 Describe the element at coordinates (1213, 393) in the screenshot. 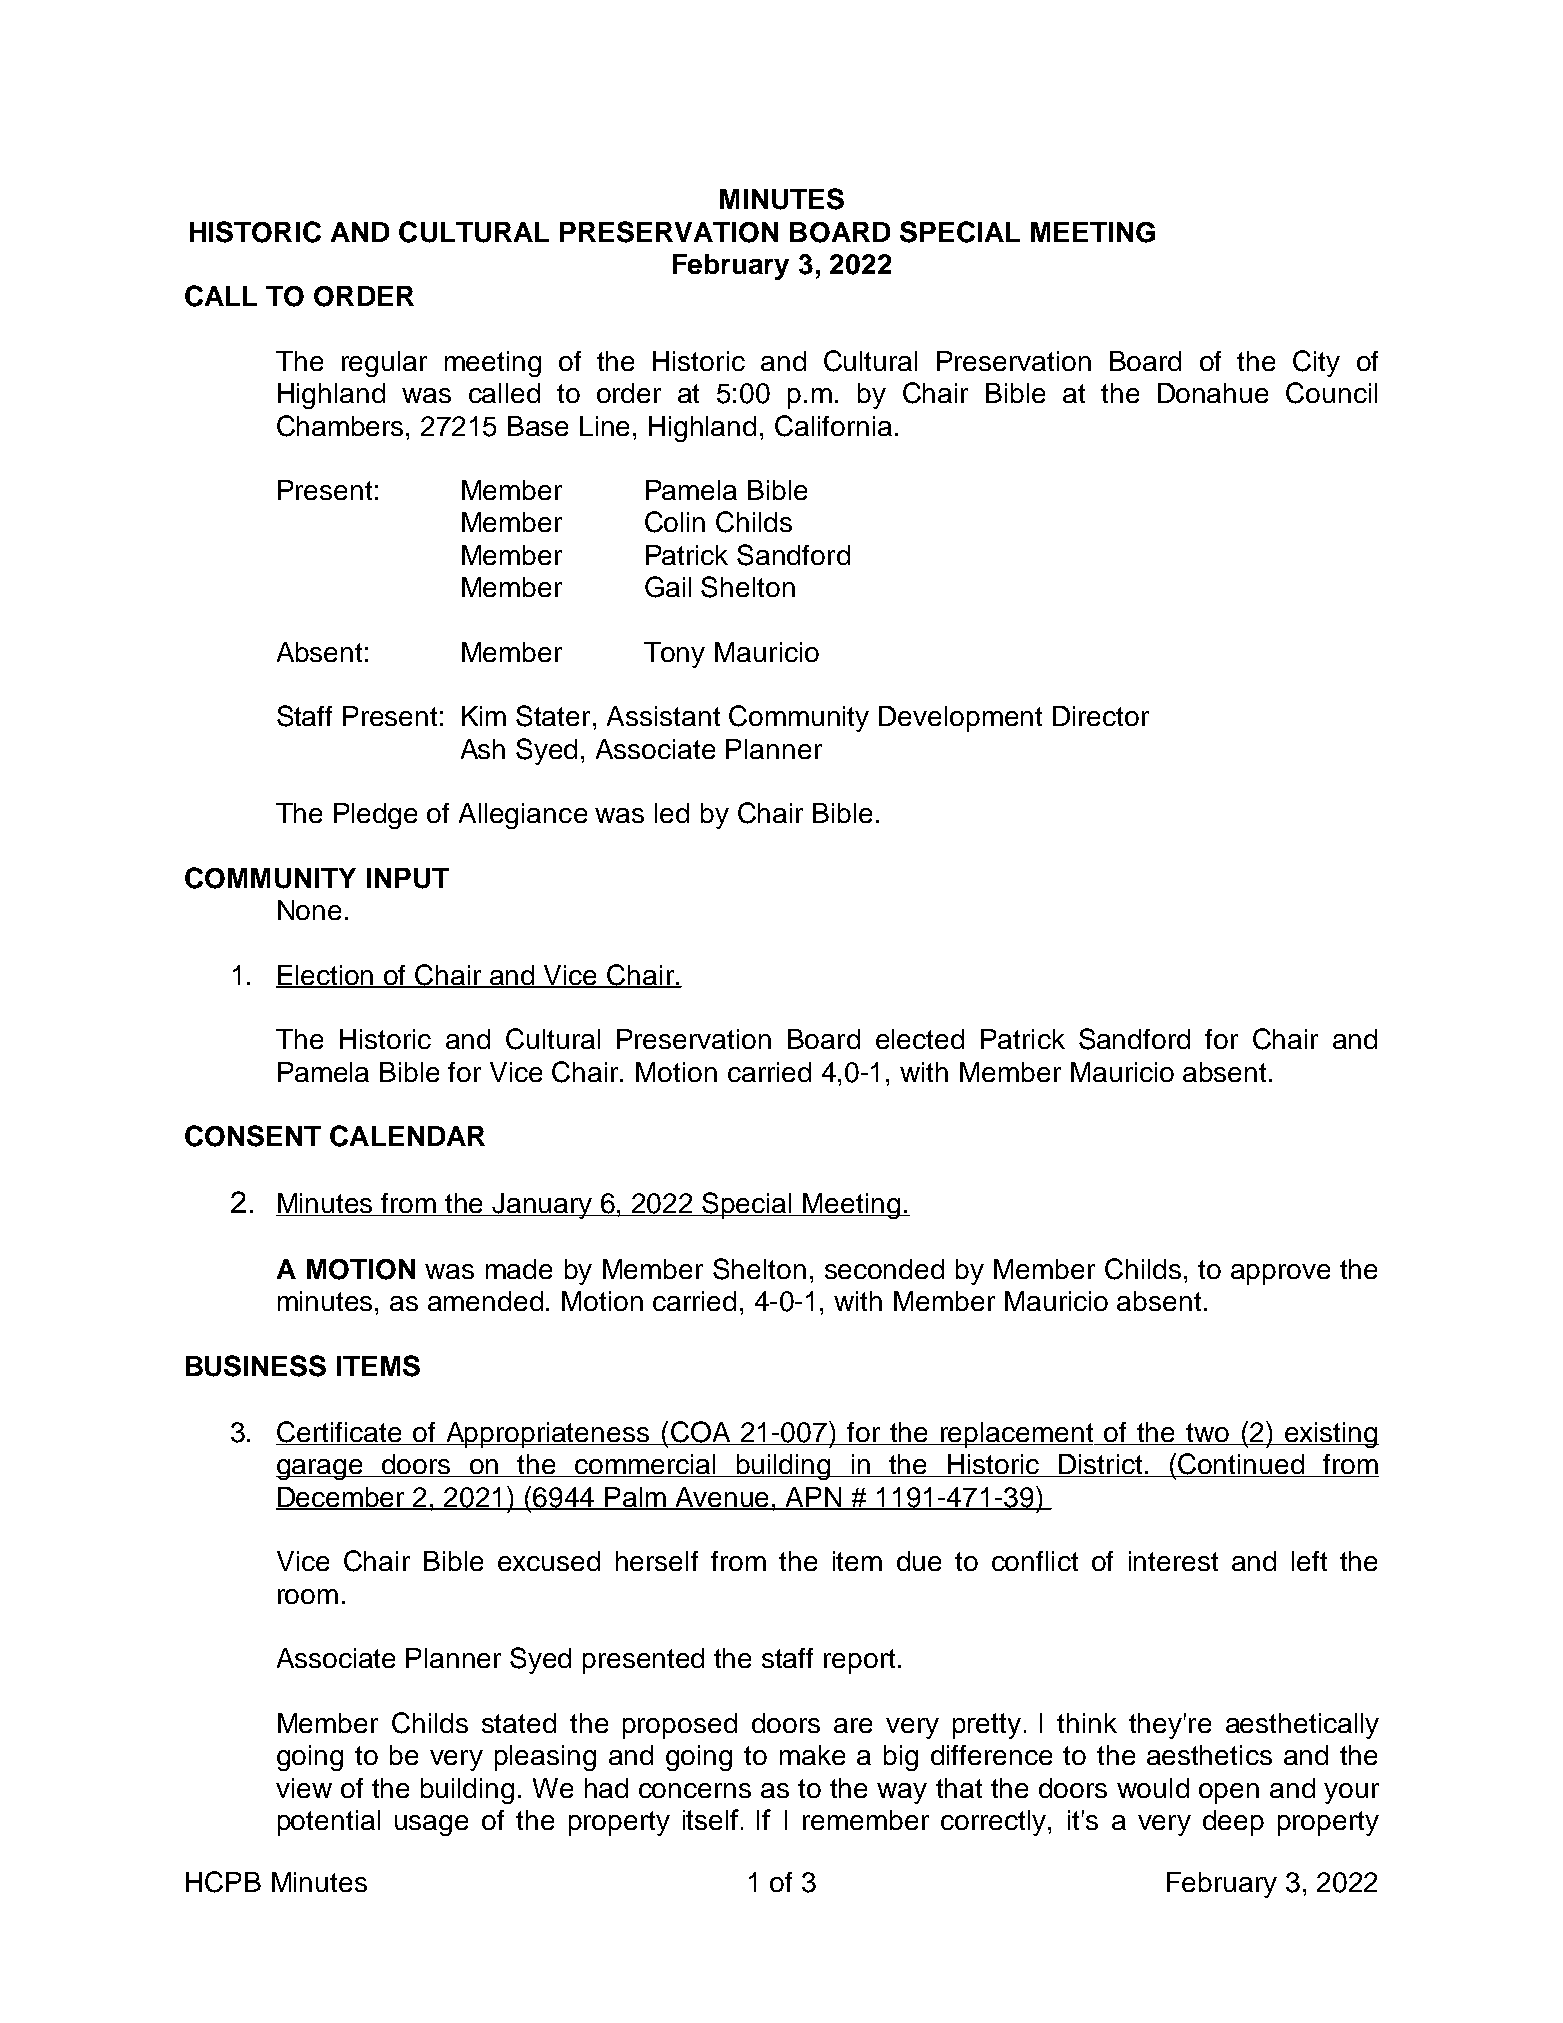

I see `Donahue` at that location.
